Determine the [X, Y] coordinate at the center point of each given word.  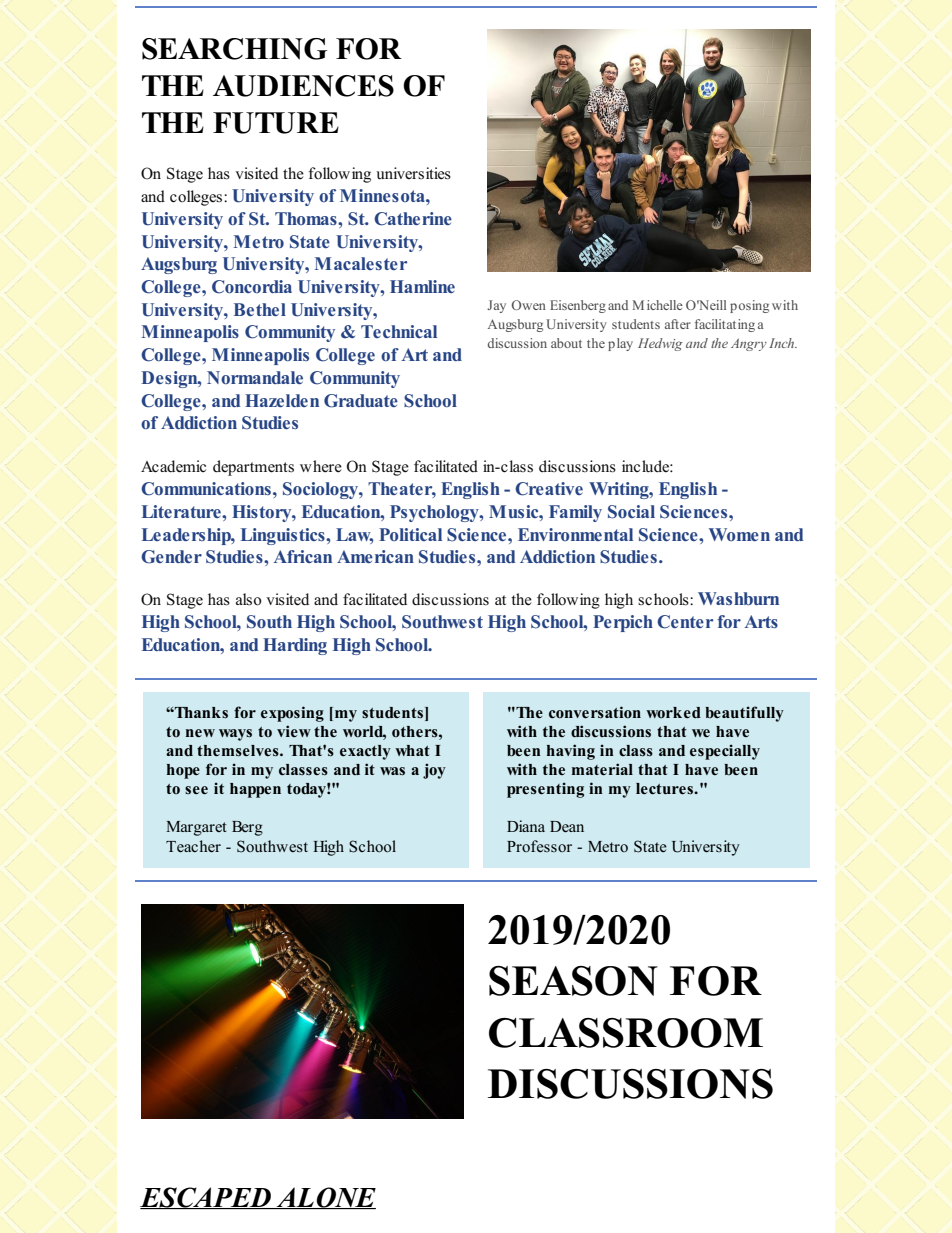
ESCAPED [207, 1198]
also [249, 599]
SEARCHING [234, 49]
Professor [539, 846]
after [678, 324]
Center [685, 622]
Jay [496, 306]
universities [413, 173]
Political [410, 534]
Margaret [196, 828]
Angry [749, 344]
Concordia [252, 287]
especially [725, 752]
